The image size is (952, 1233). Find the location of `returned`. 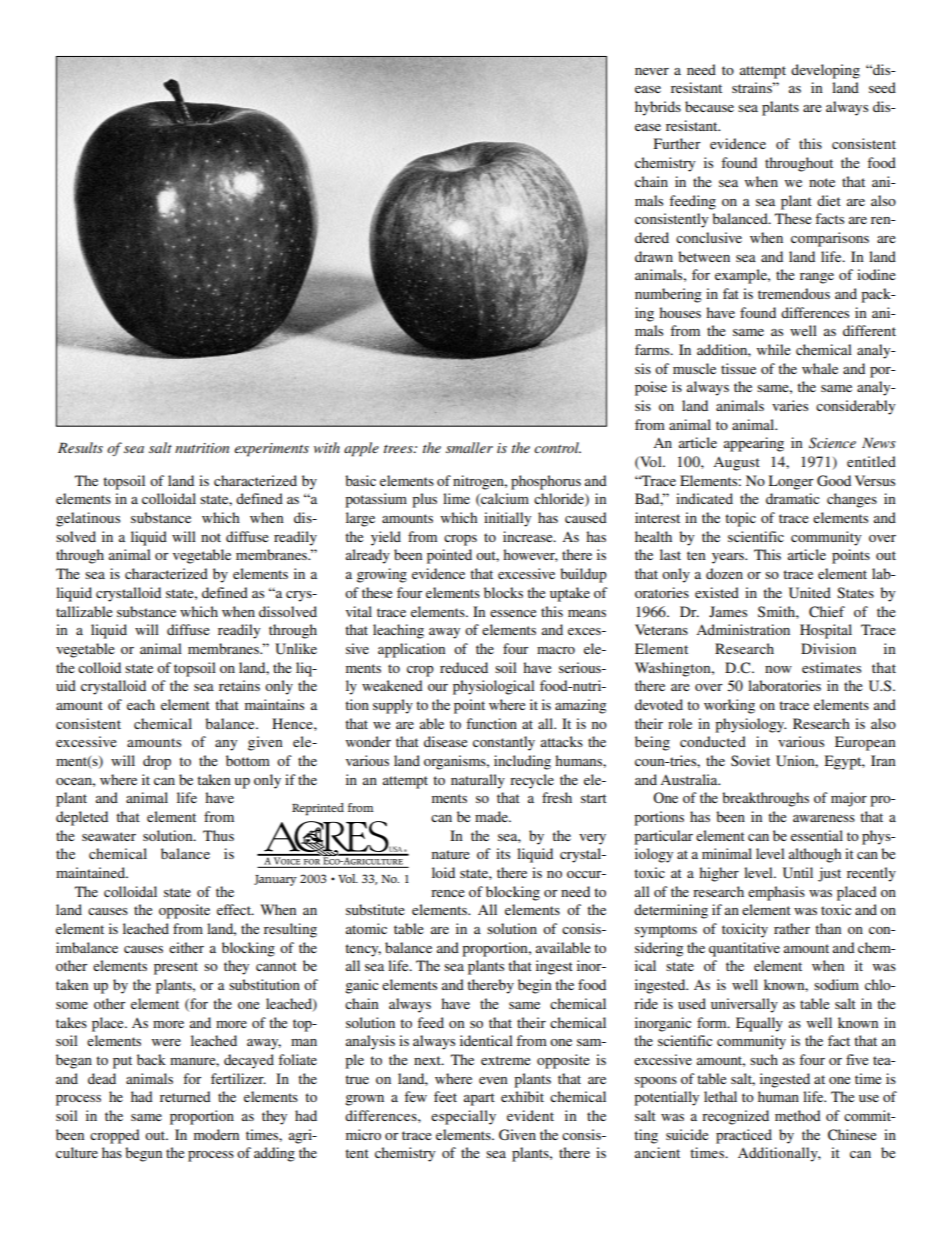

returned is located at coordinates (185, 1096).
